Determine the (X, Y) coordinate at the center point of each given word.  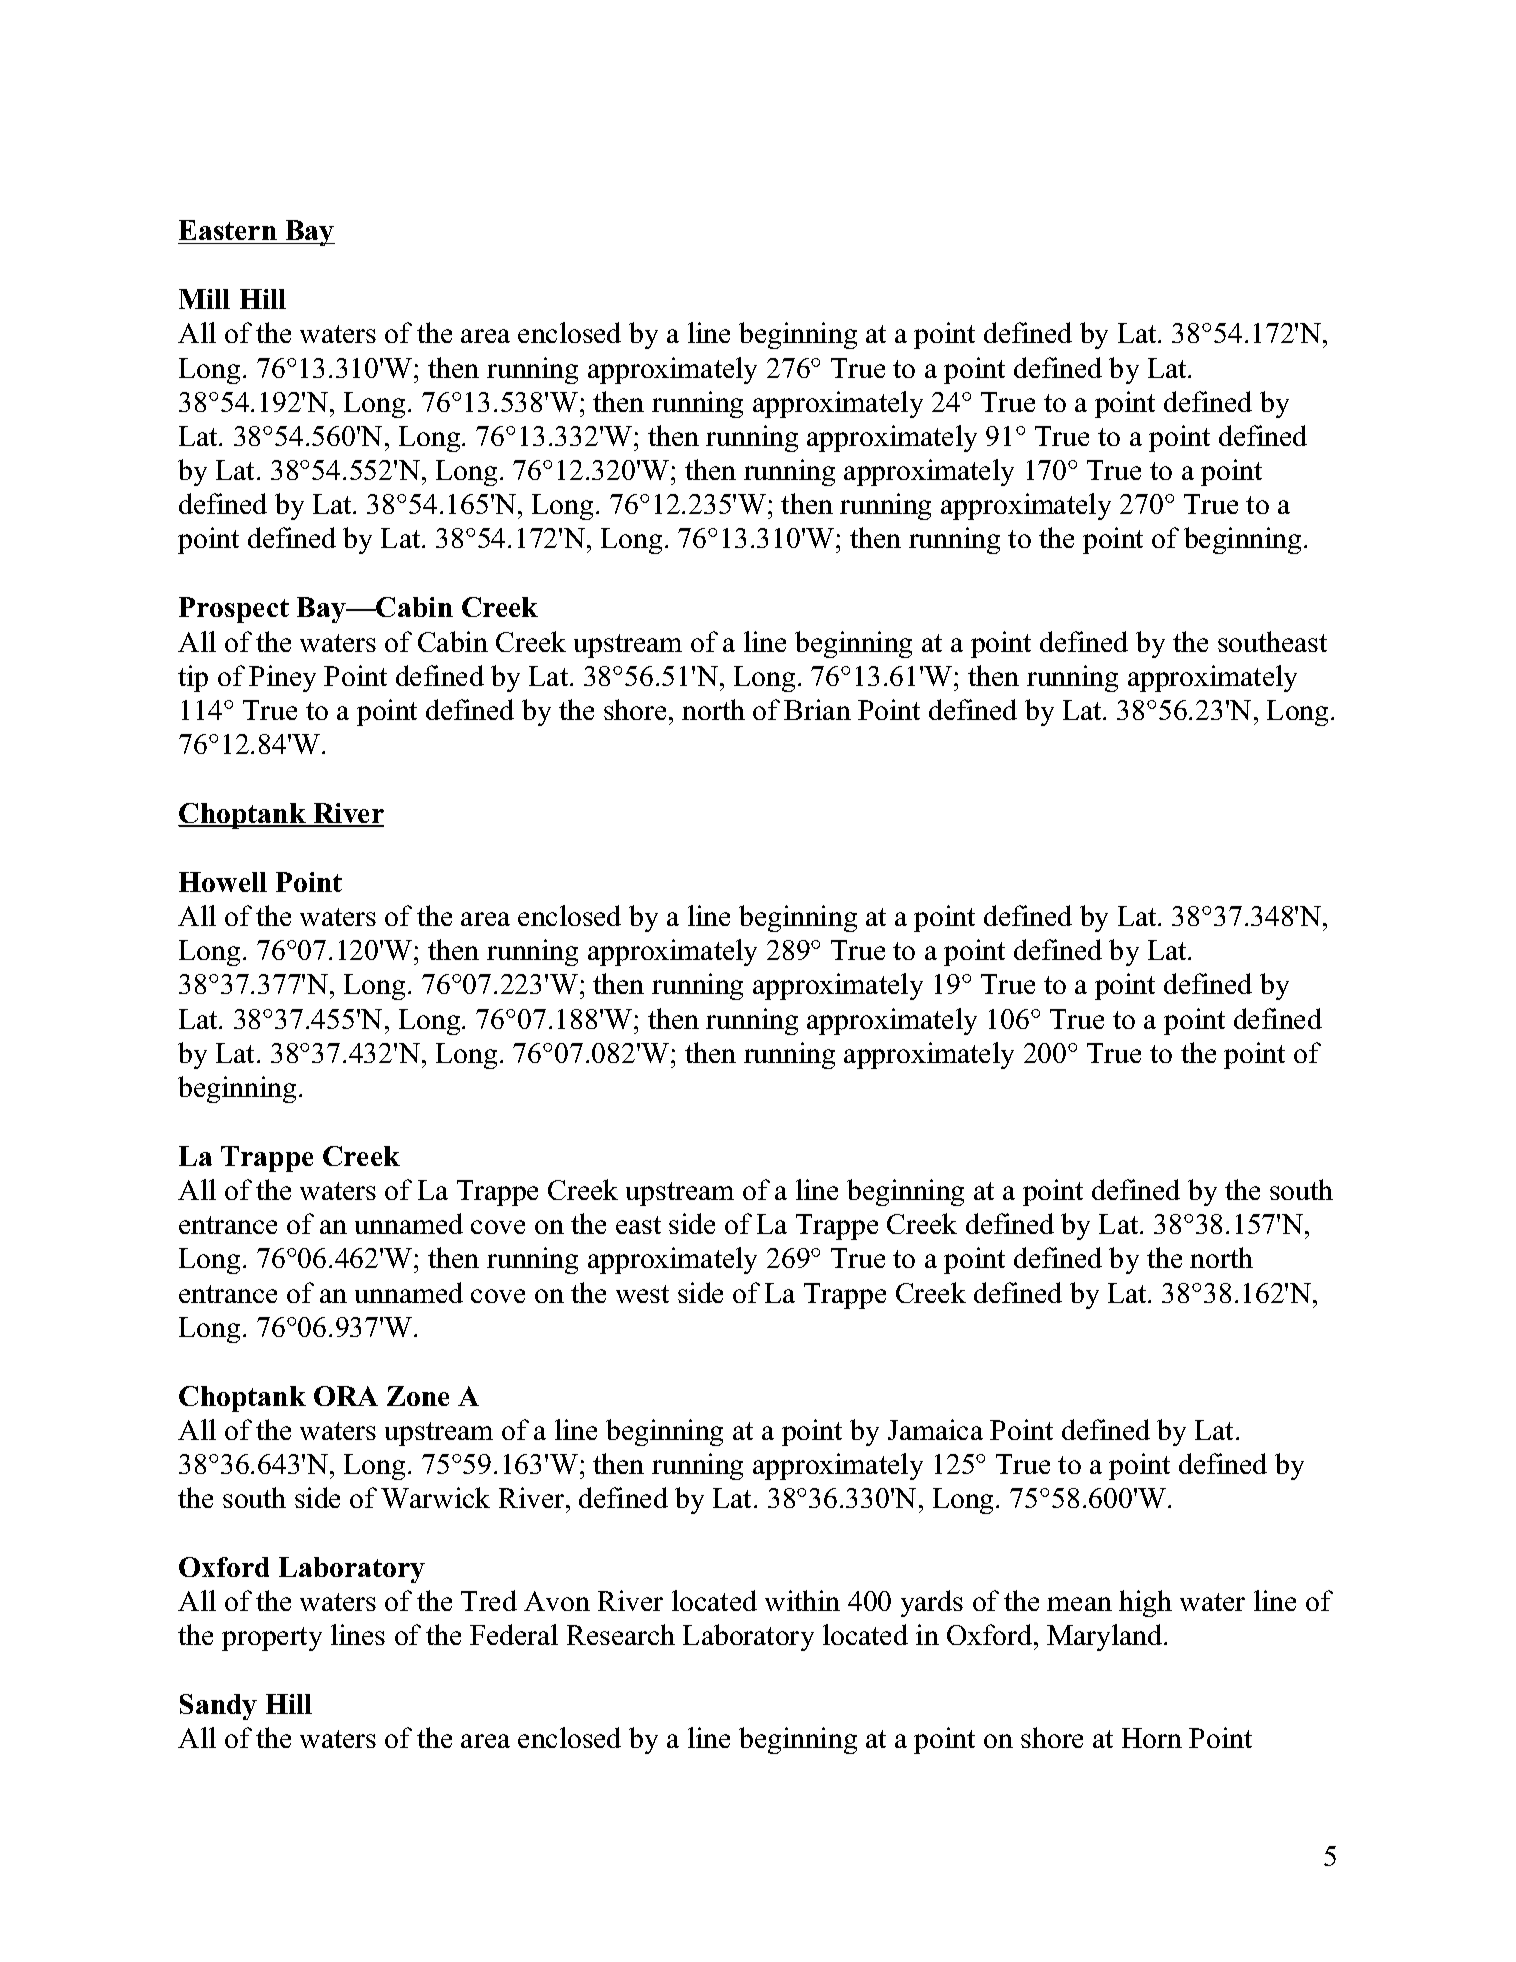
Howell (223, 882)
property (272, 1639)
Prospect (234, 610)
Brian (817, 709)
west (642, 1294)
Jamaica (935, 1429)
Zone (418, 1396)
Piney (282, 678)
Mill (204, 299)
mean (1079, 1604)
